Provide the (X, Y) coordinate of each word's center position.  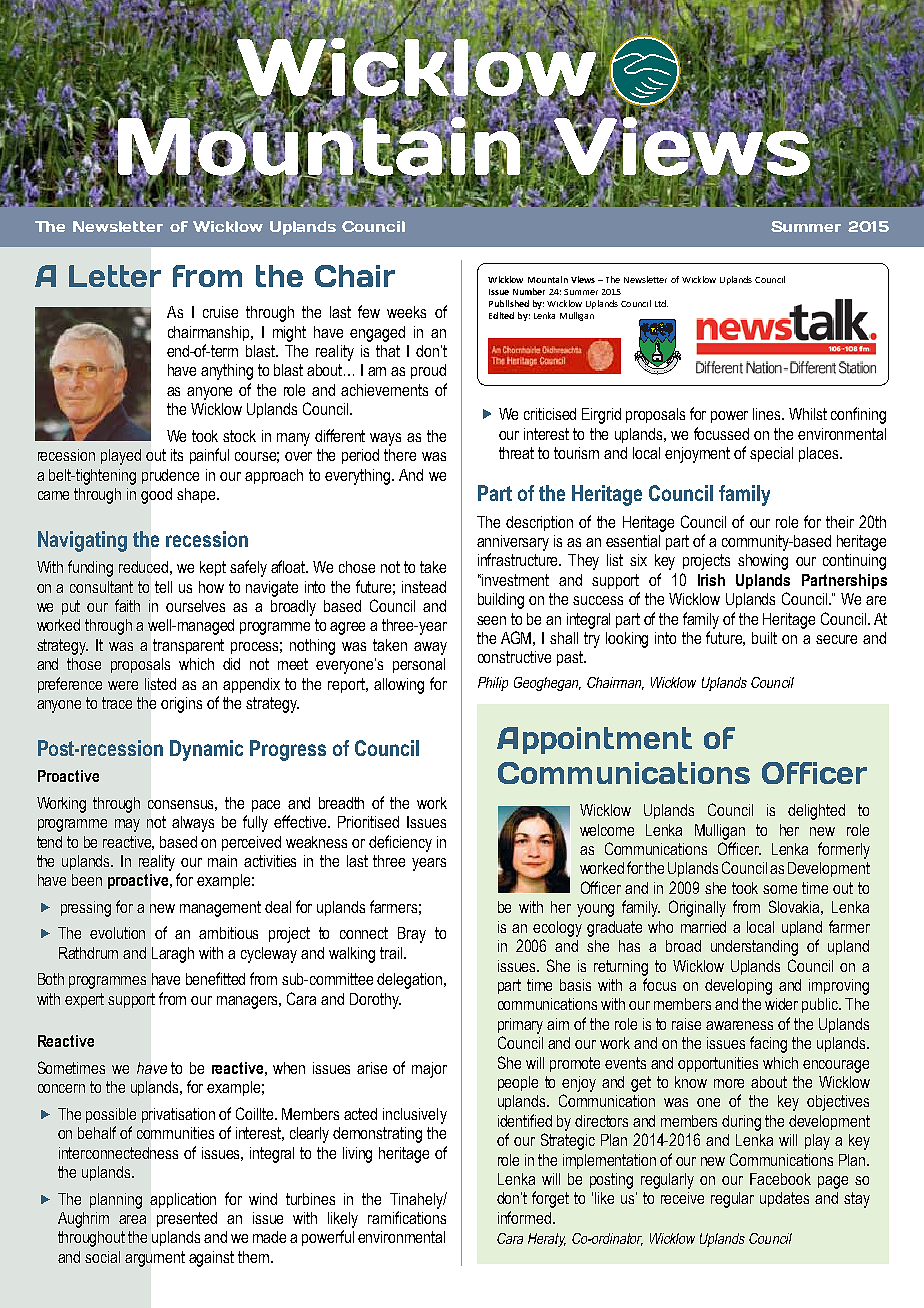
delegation (409, 981)
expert (84, 1000)
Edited (501, 315)
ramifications (407, 1217)
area (132, 1219)
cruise (220, 312)
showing (763, 562)
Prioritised (368, 822)
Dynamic (206, 750)
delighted (816, 812)
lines (768, 414)
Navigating (82, 541)
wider (781, 1004)
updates (784, 1199)
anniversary (513, 543)
